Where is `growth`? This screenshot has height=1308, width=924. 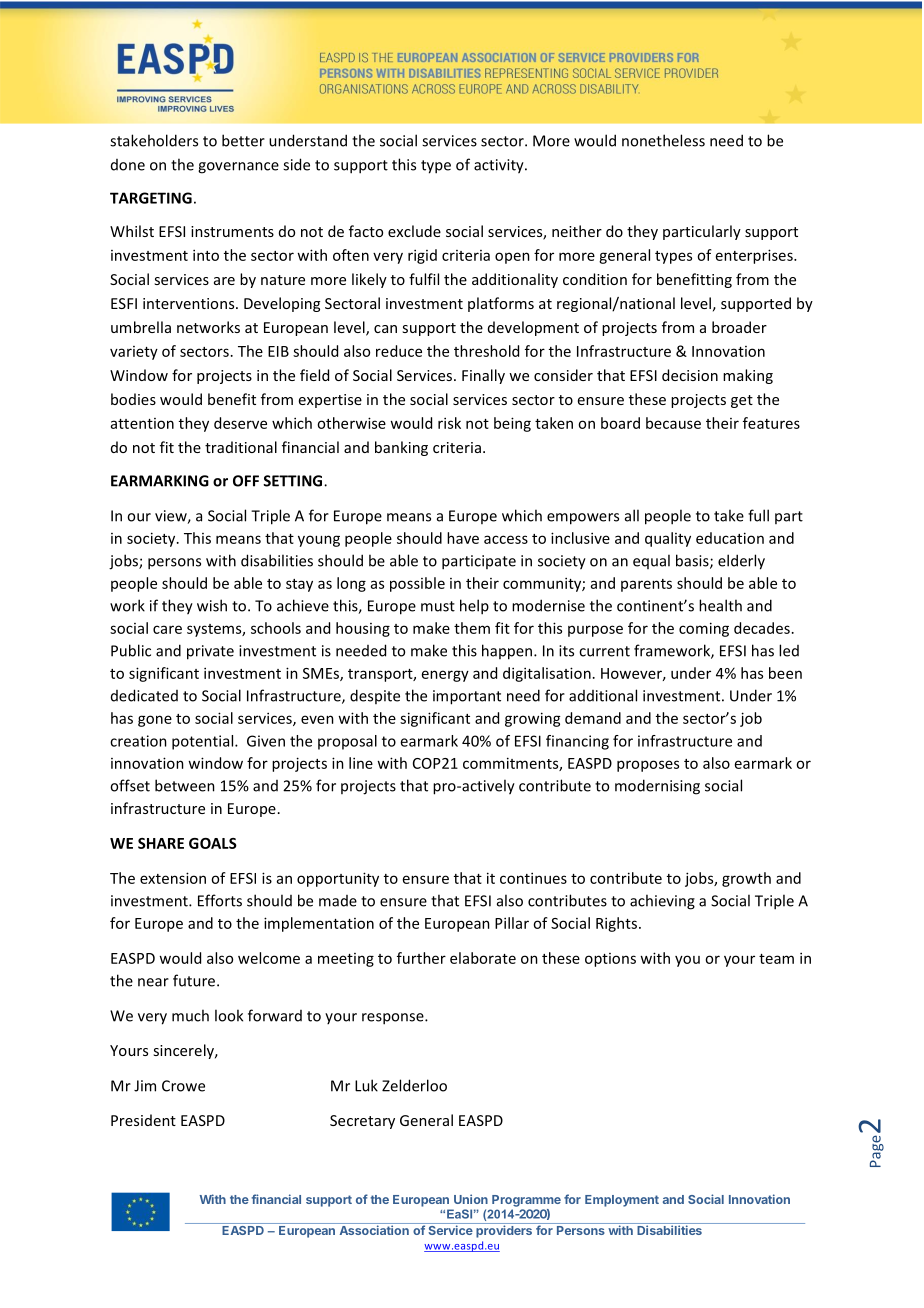 growth is located at coordinates (746, 879).
